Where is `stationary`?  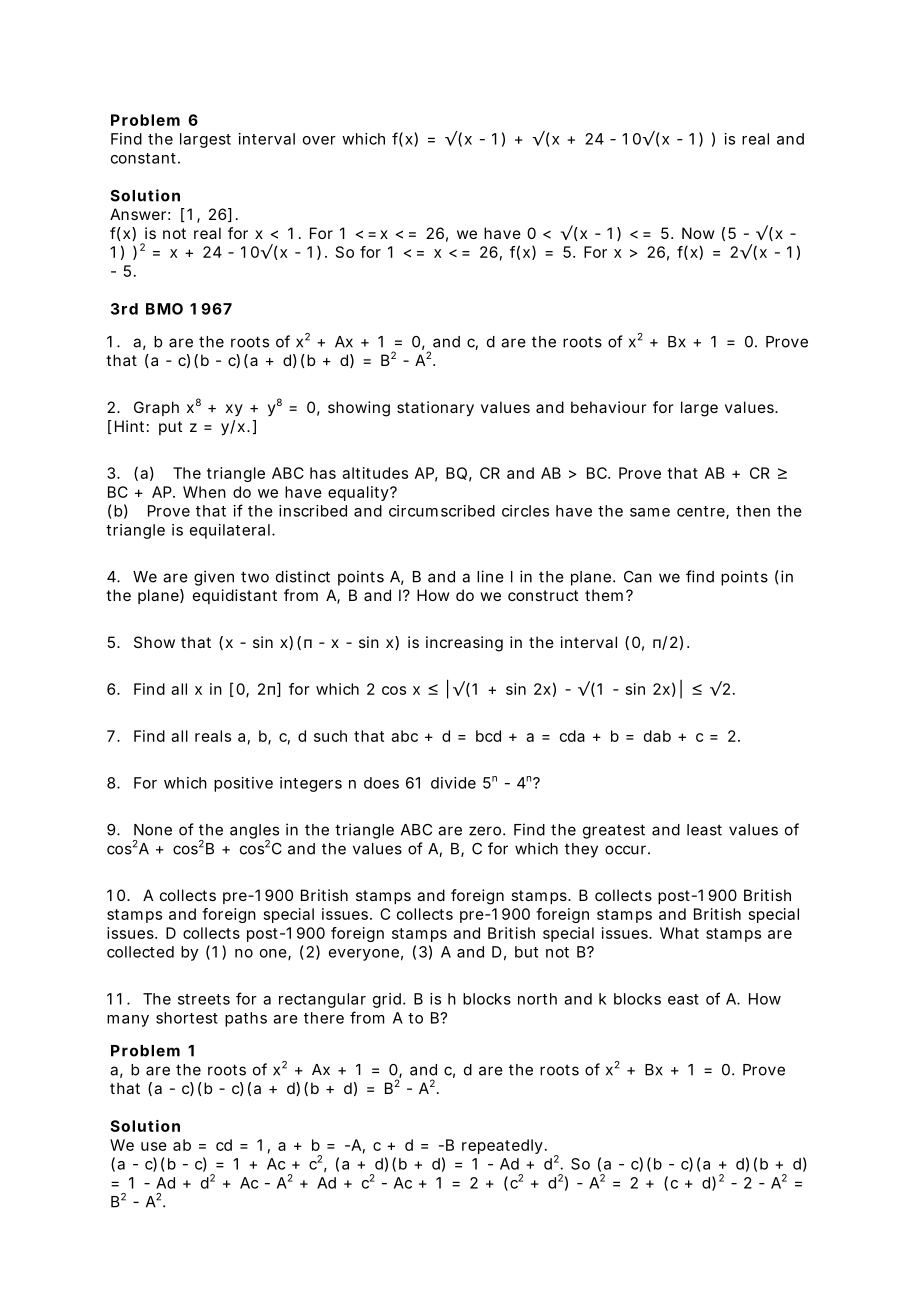 stationary is located at coordinates (435, 409).
